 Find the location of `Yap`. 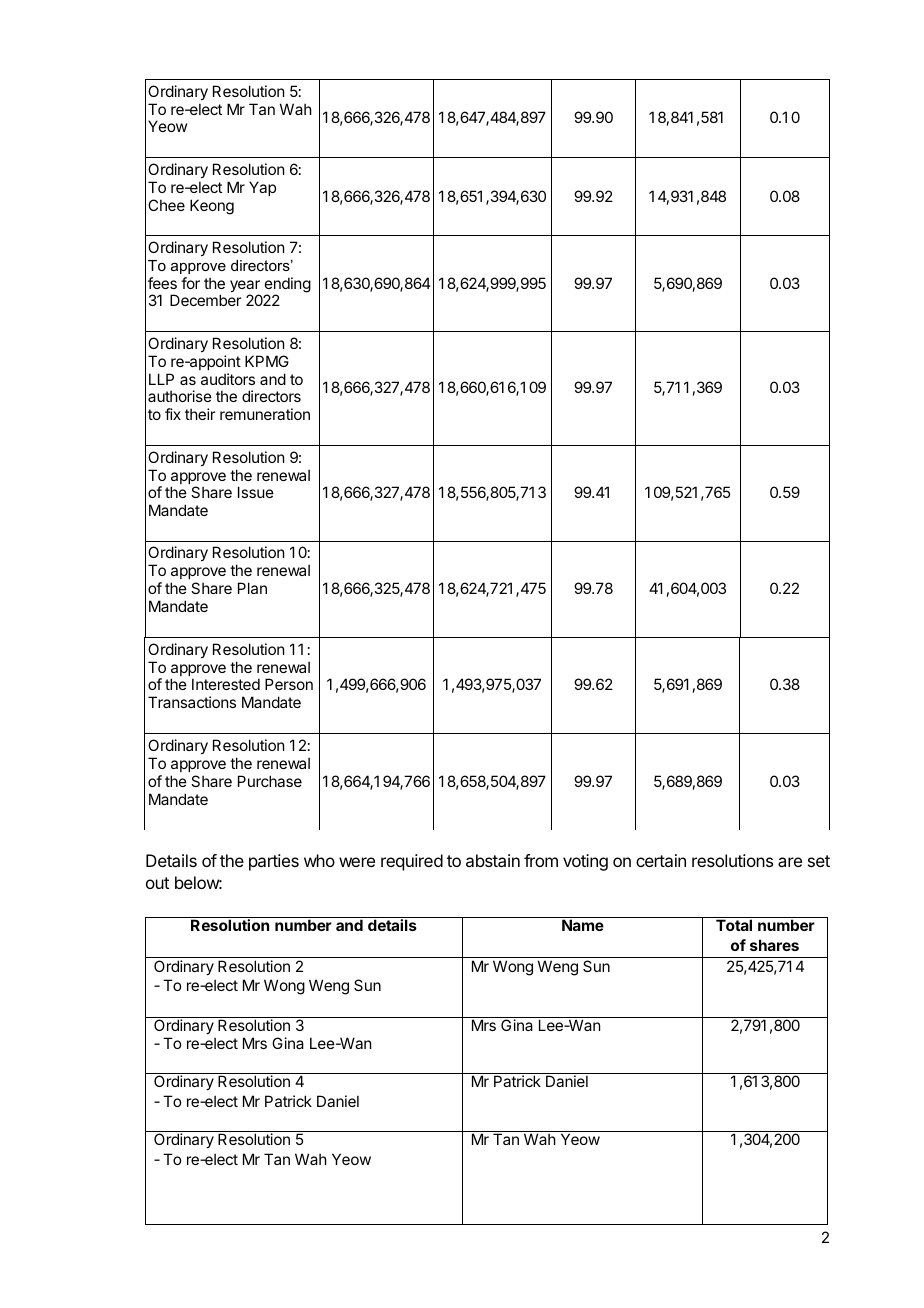

Yap is located at coordinates (262, 188).
